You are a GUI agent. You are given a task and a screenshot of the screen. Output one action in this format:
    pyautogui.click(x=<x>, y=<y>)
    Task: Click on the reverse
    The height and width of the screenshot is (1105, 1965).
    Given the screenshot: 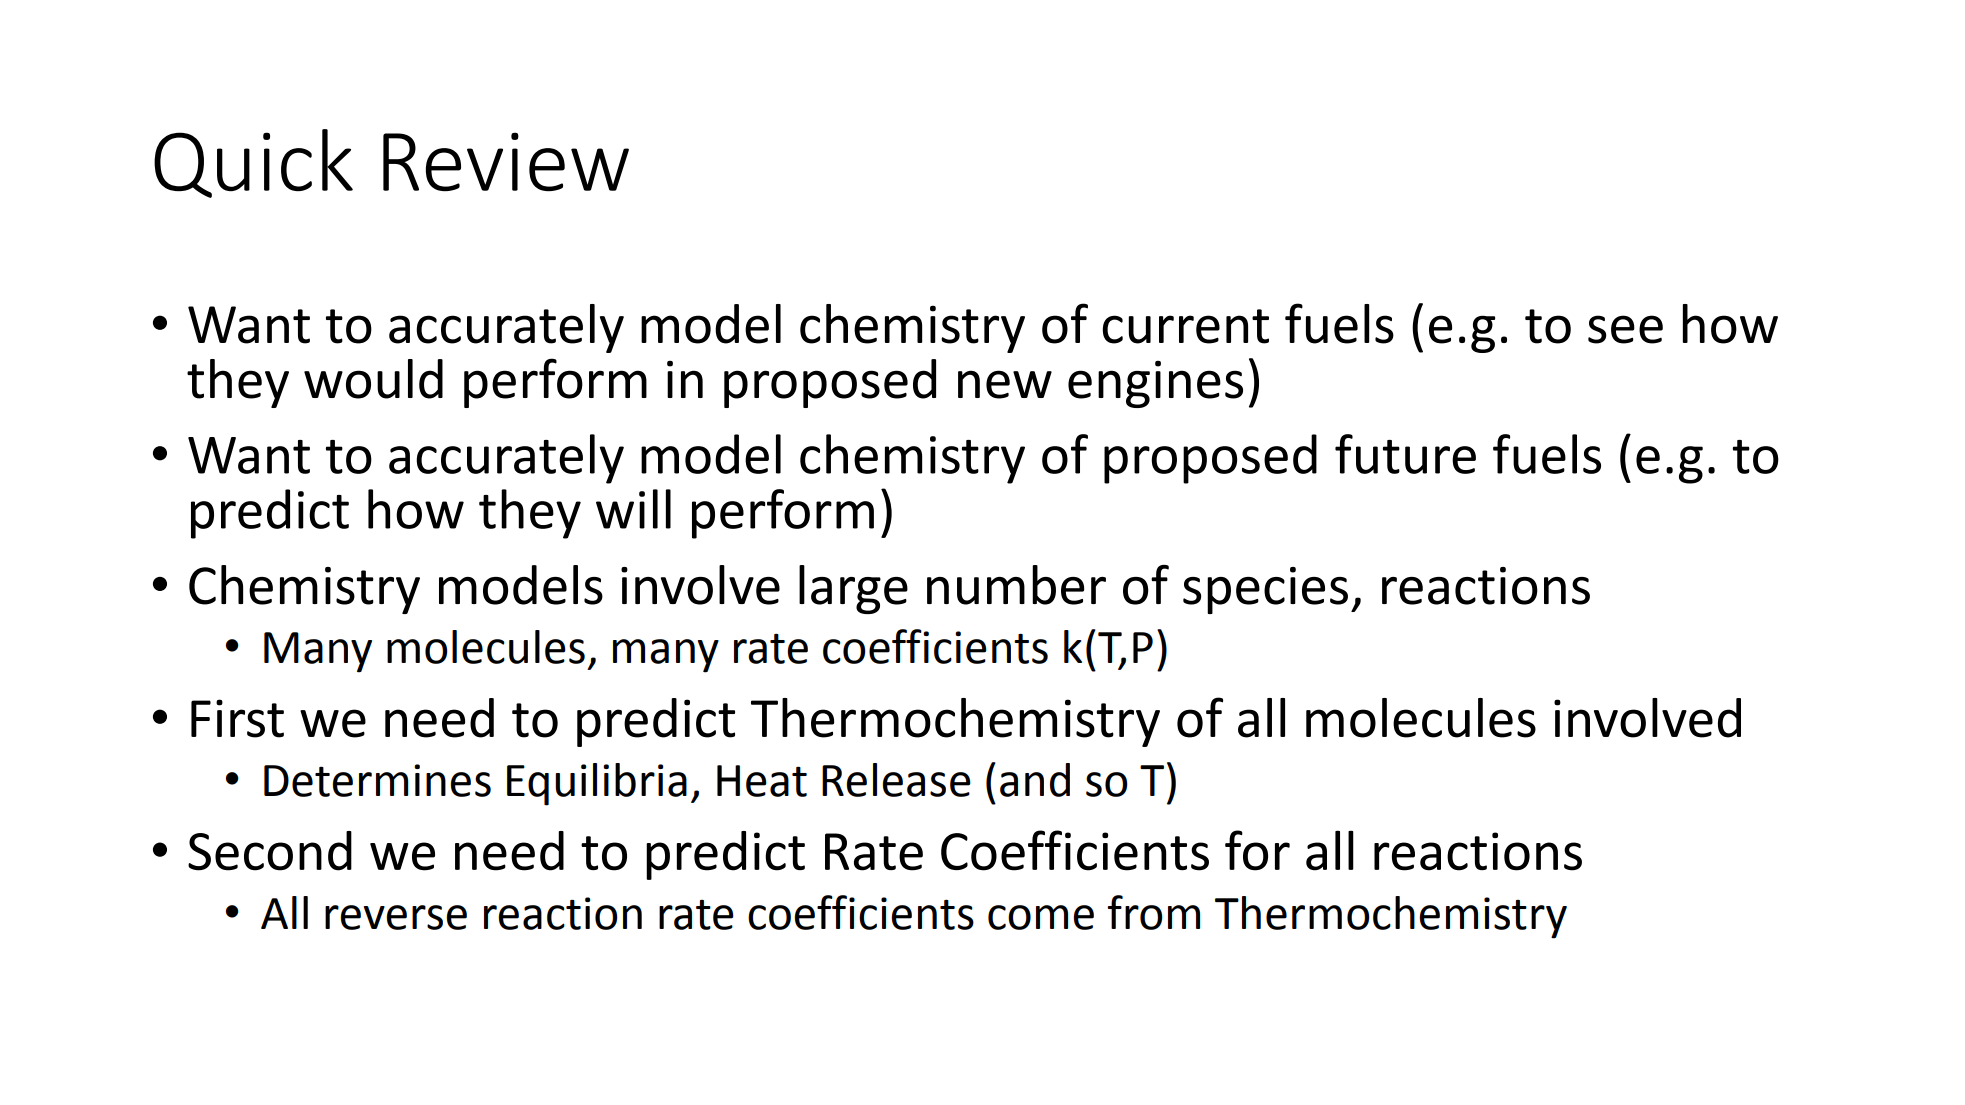 What is the action you would take?
    pyautogui.click(x=396, y=917)
